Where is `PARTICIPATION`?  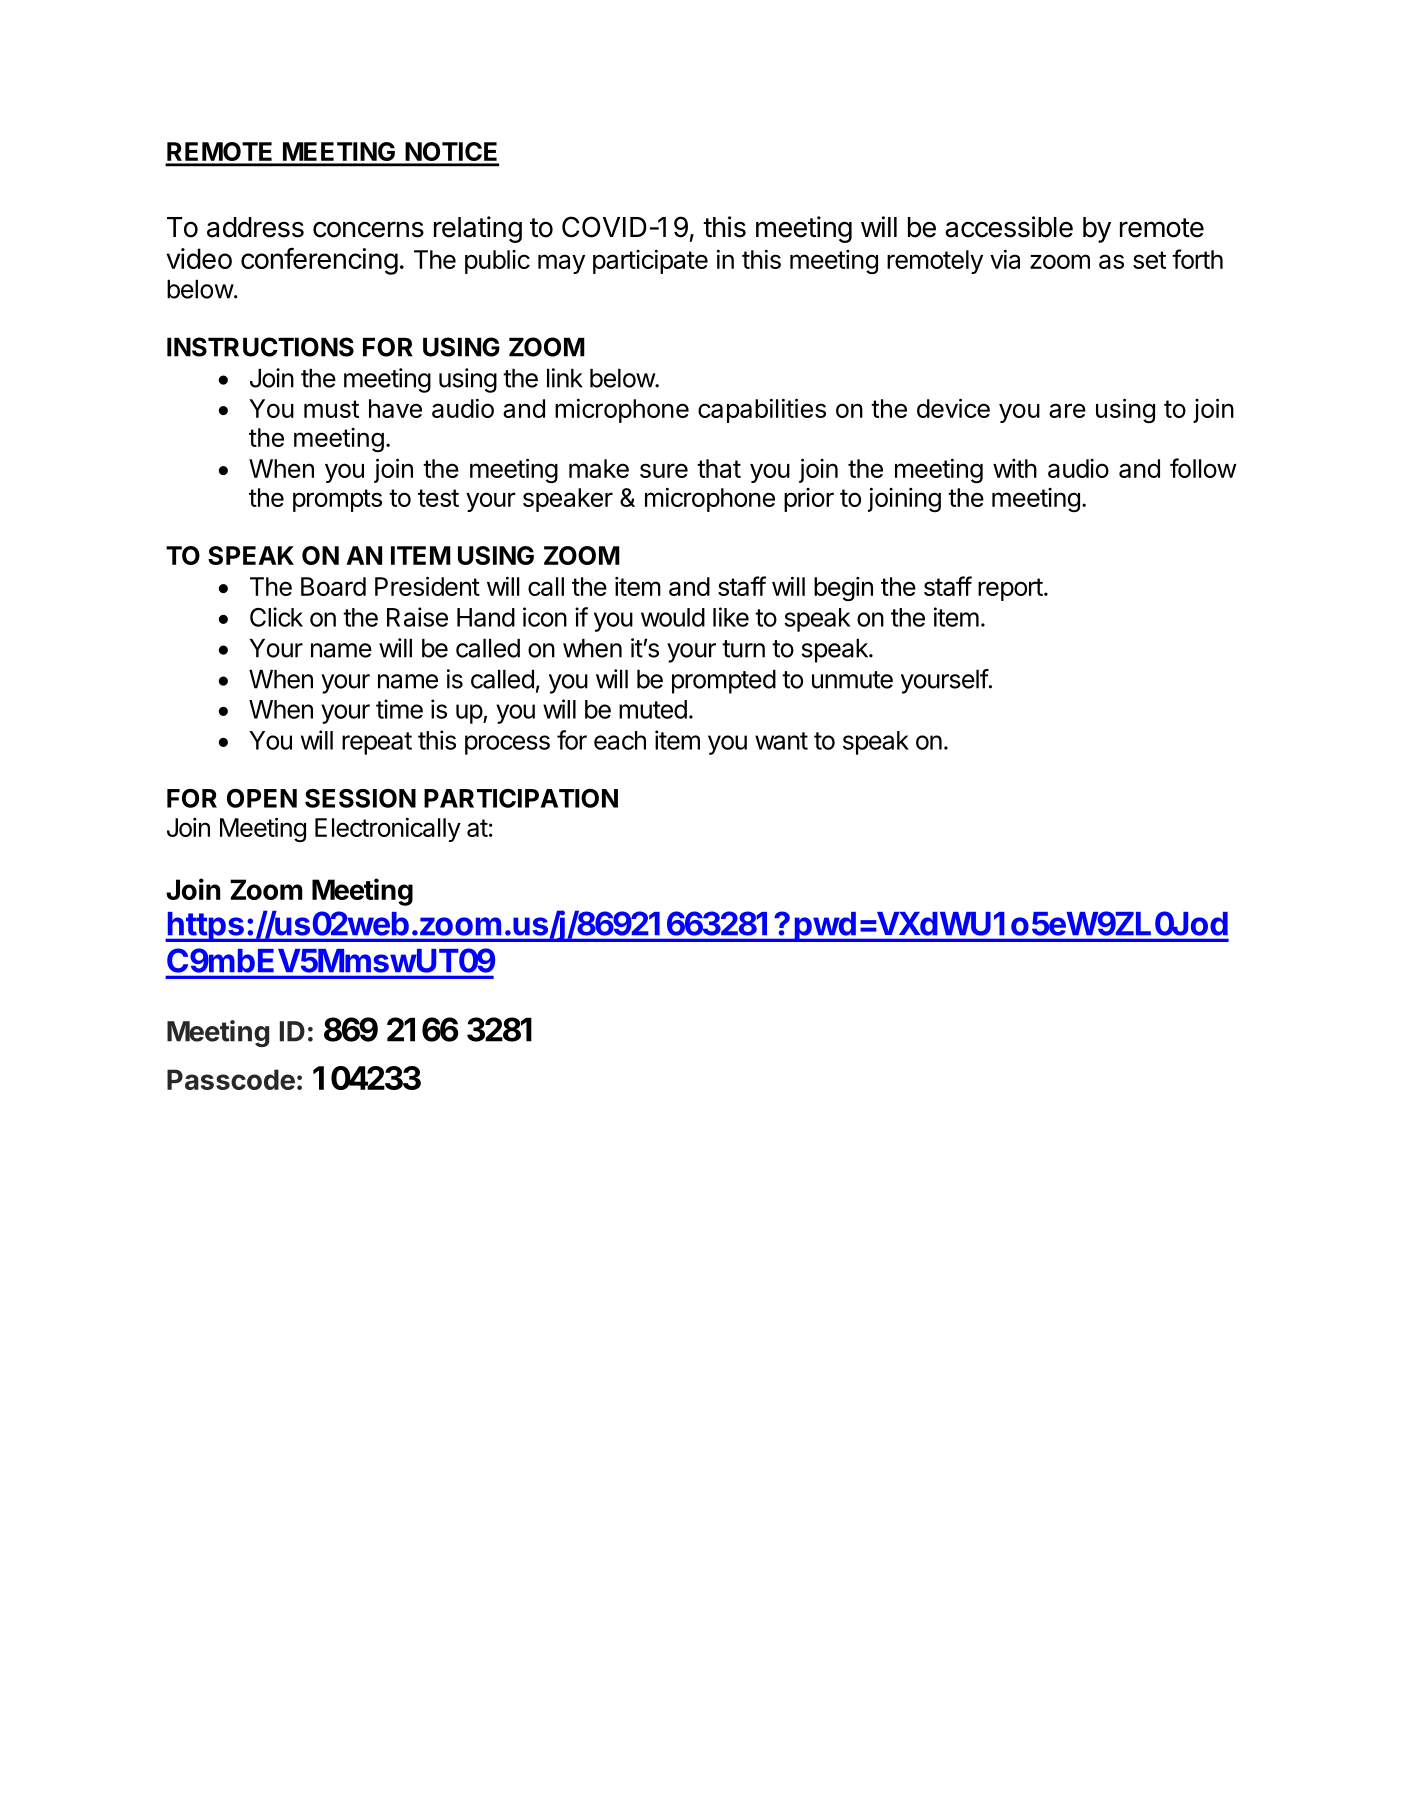 PARTICIPATION is located at coordinates (521, 798).
